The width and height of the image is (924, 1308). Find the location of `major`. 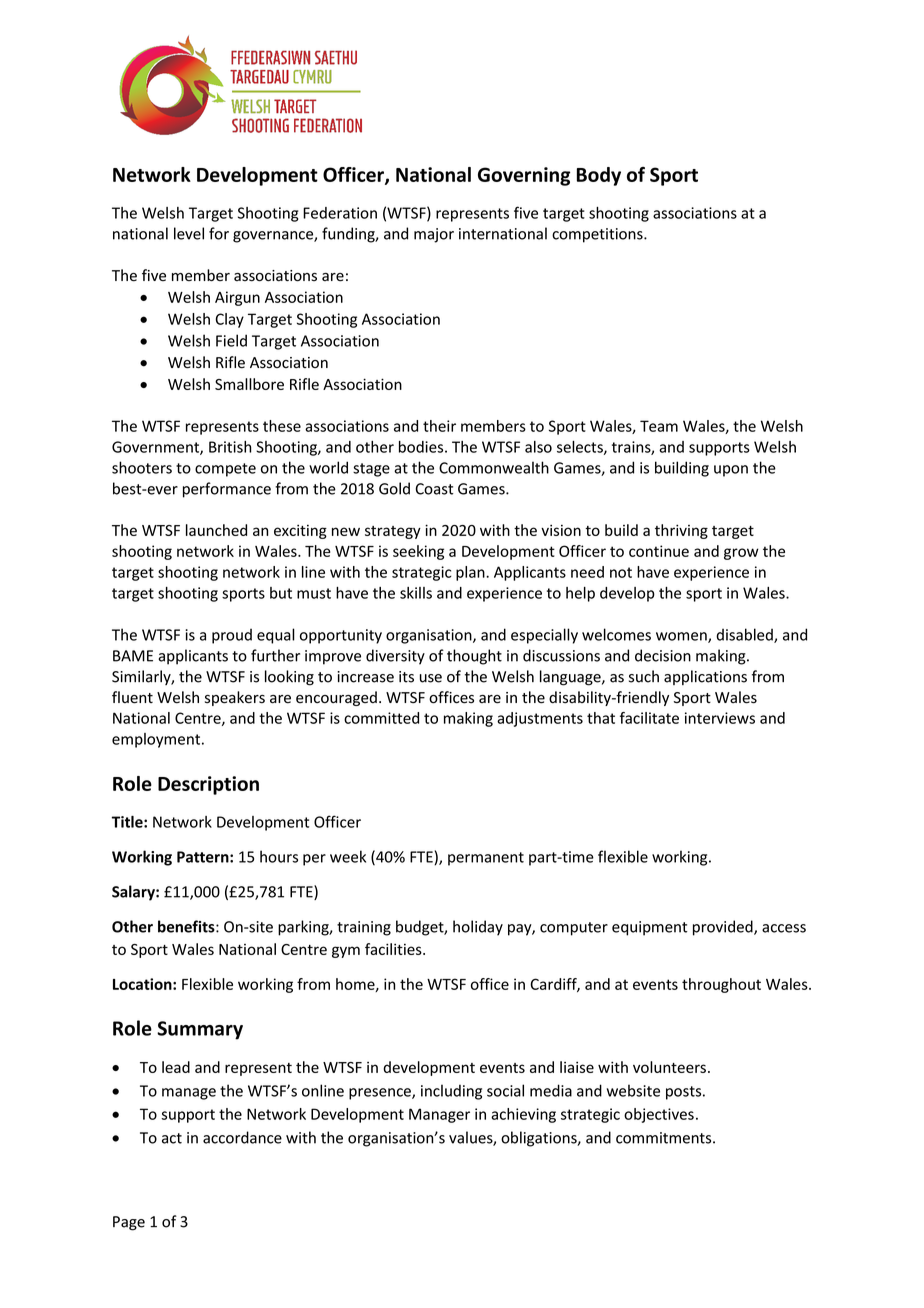

major is located at coordinates (434, 235).
